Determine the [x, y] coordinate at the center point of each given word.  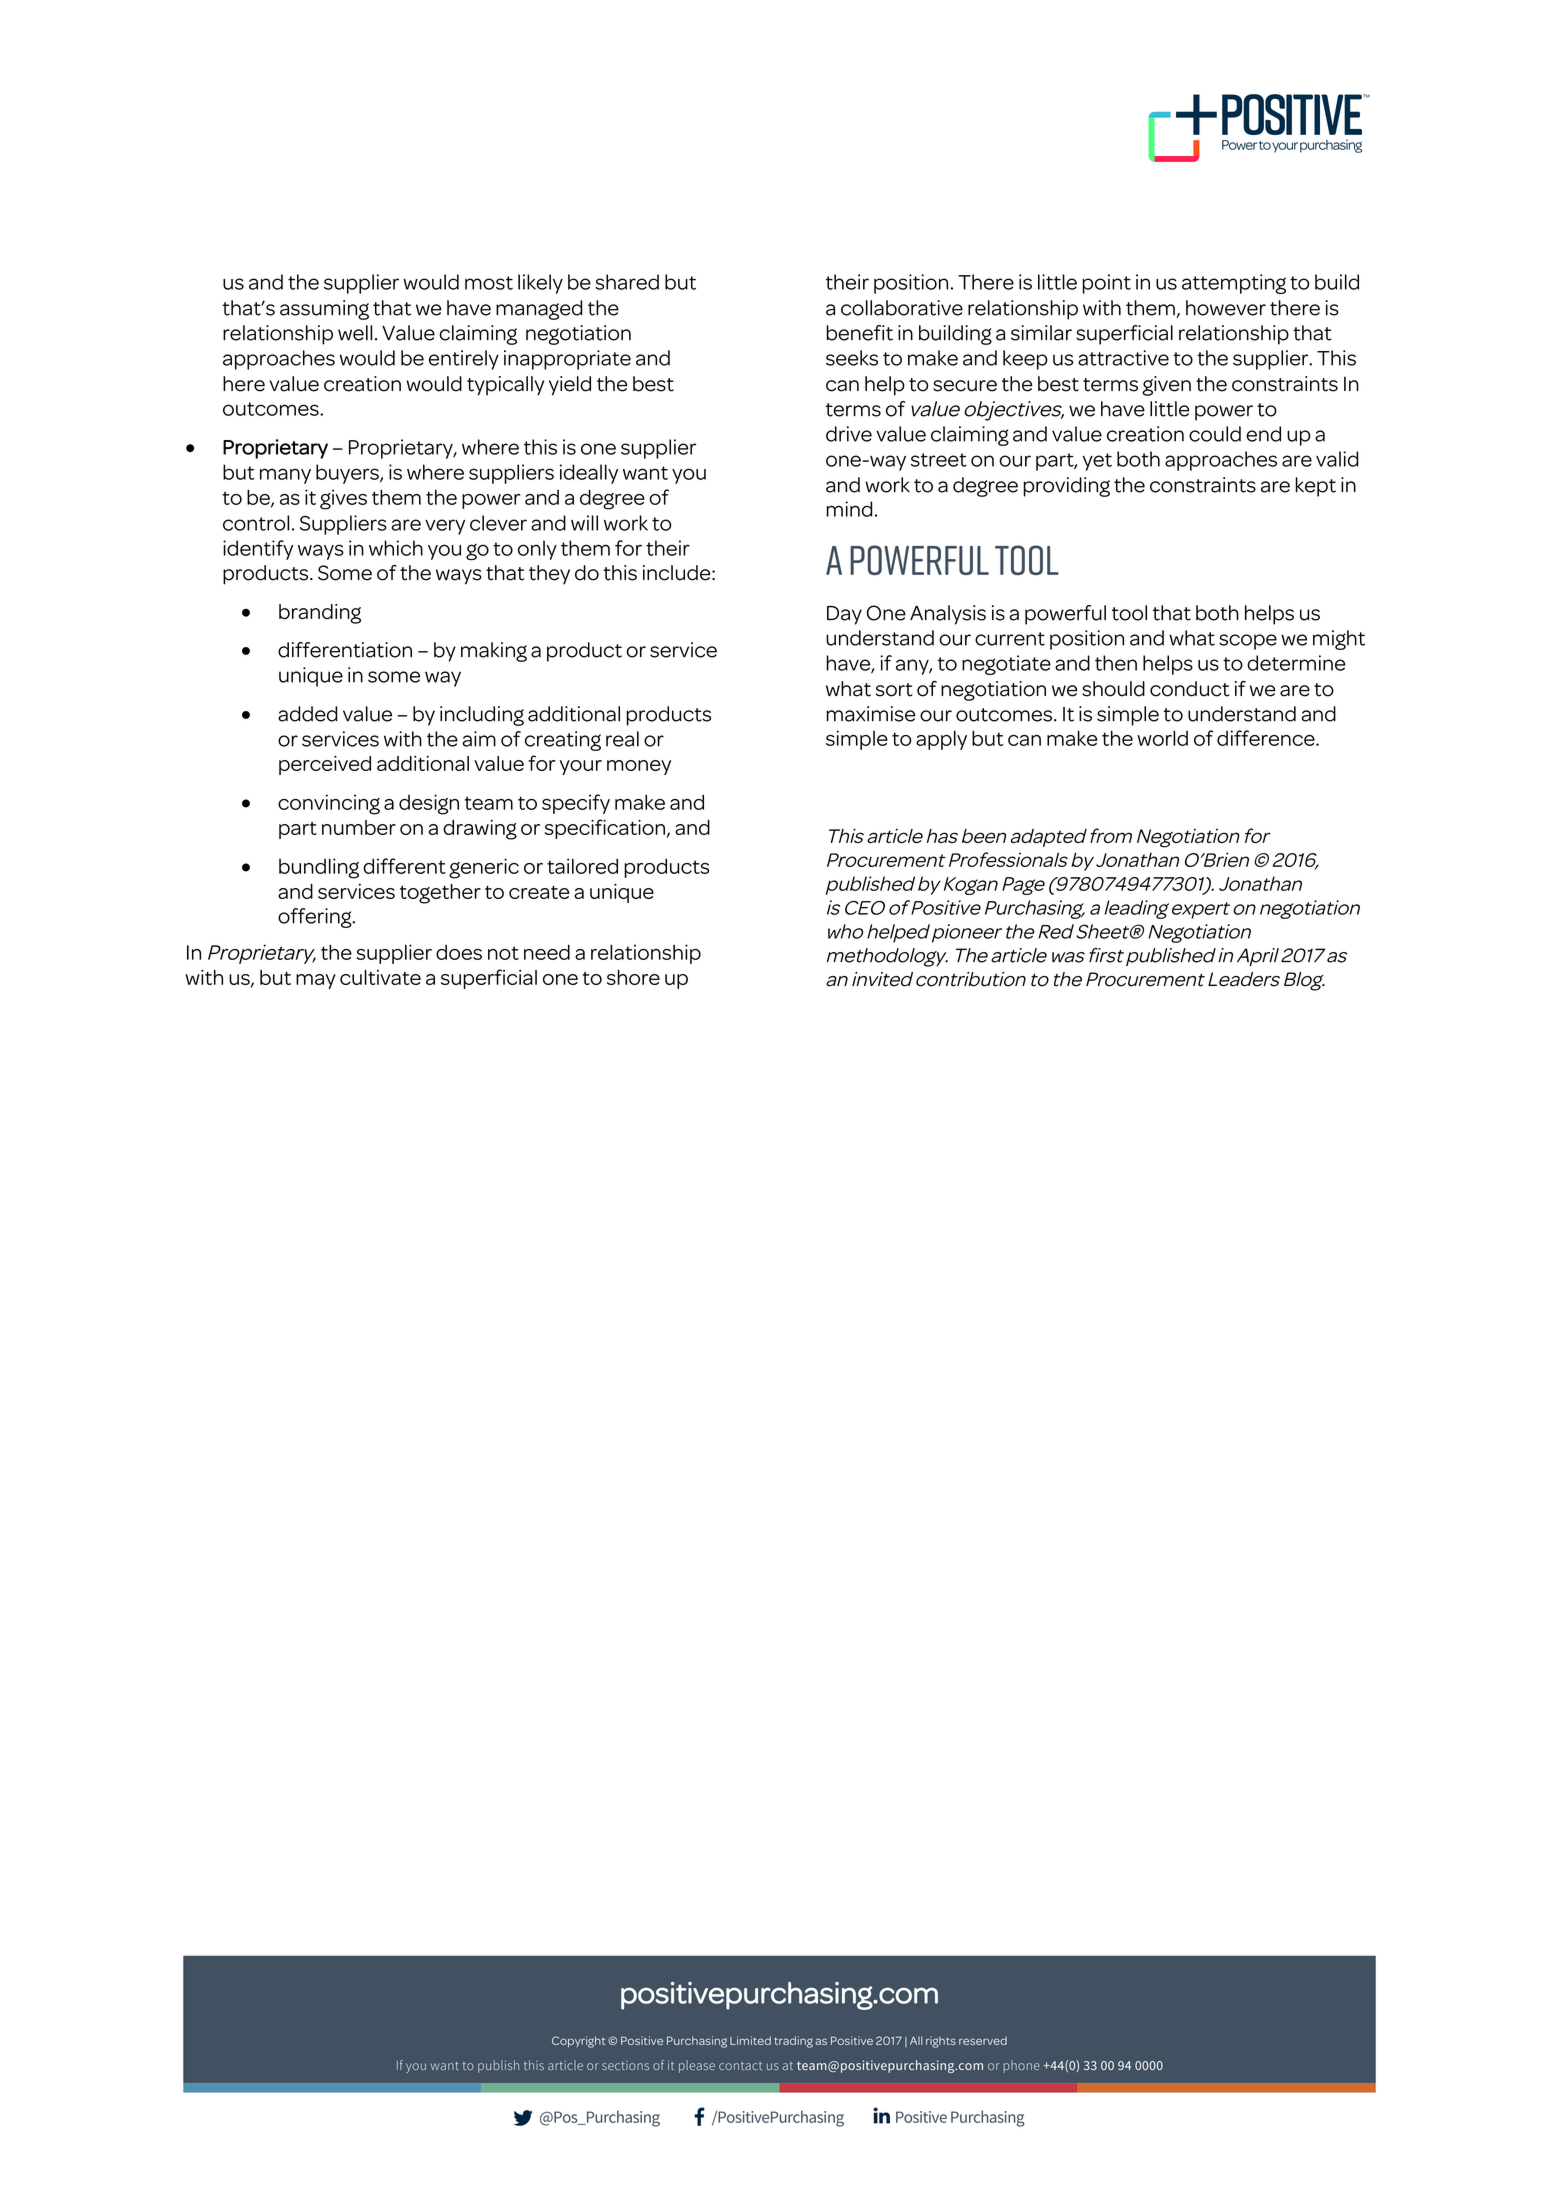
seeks [852, 358]
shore [633, 977]
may [316, 981]
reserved [983, 2040]
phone [1021, 2066]
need [547, 952]
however [1226, 308]
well [355, 333]
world [1162, 738]
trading [793, 2042]
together [440, 894]
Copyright [579, 2042]
